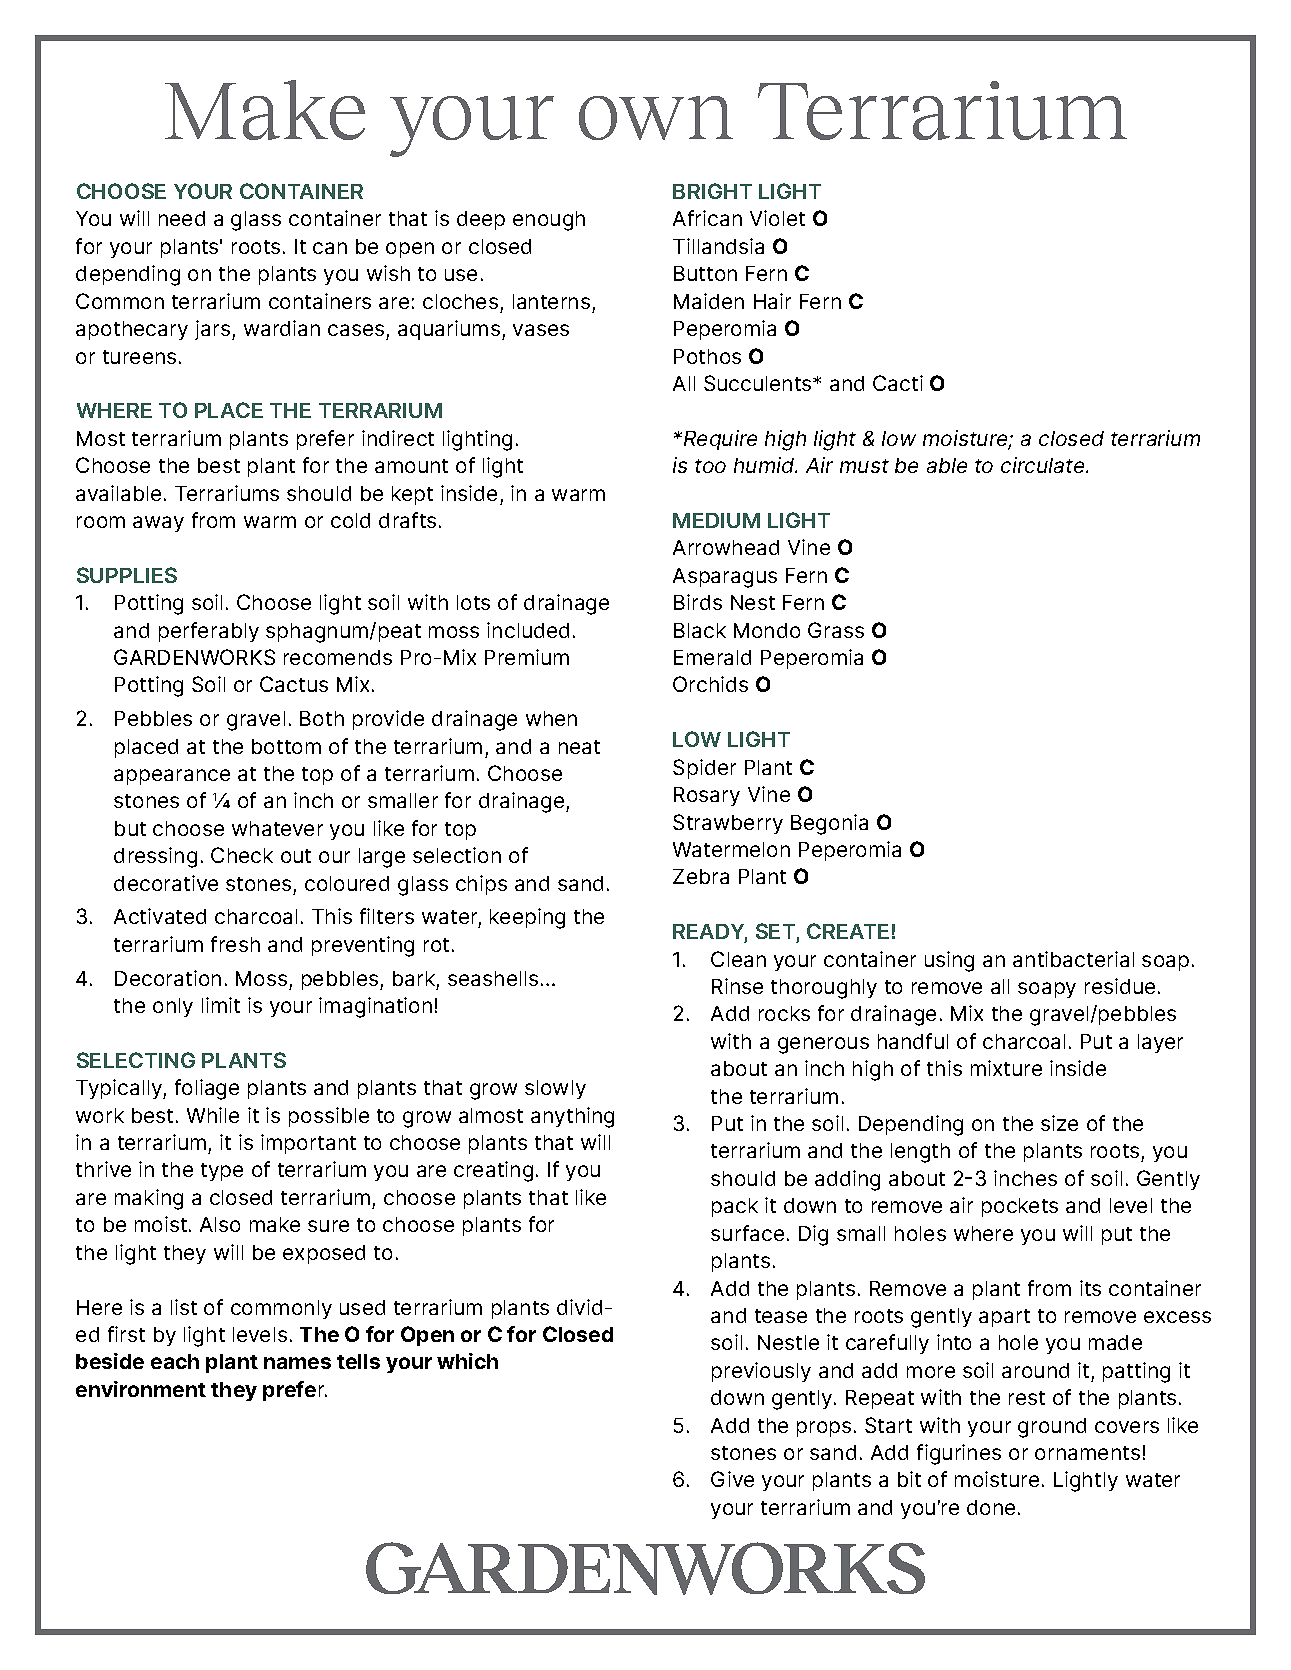  What do you see at coordinates (572, 1117) in the page?
I see `anything` at bounding box center [572, 1117].
